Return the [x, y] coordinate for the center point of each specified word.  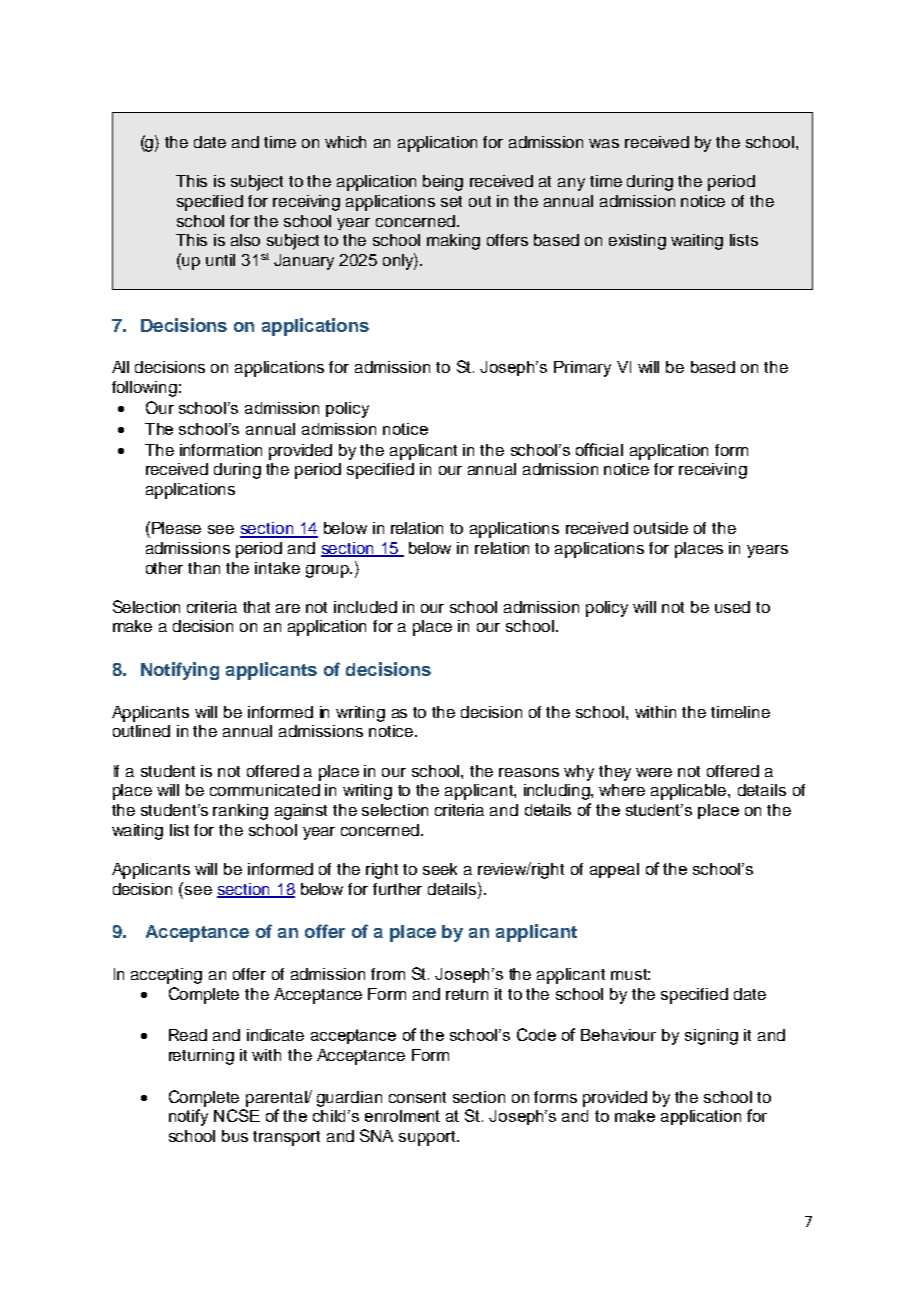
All [120, 367]
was [604, 143]
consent [417, 1097]
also [245, 240]
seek [440, 869]
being [443, 183]
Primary [582, 369]
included [365, 607]
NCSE [237, 1115]
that [256, 607]
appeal [614, 870]
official [599, 449]
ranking [240, 812]
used [732, 607]
